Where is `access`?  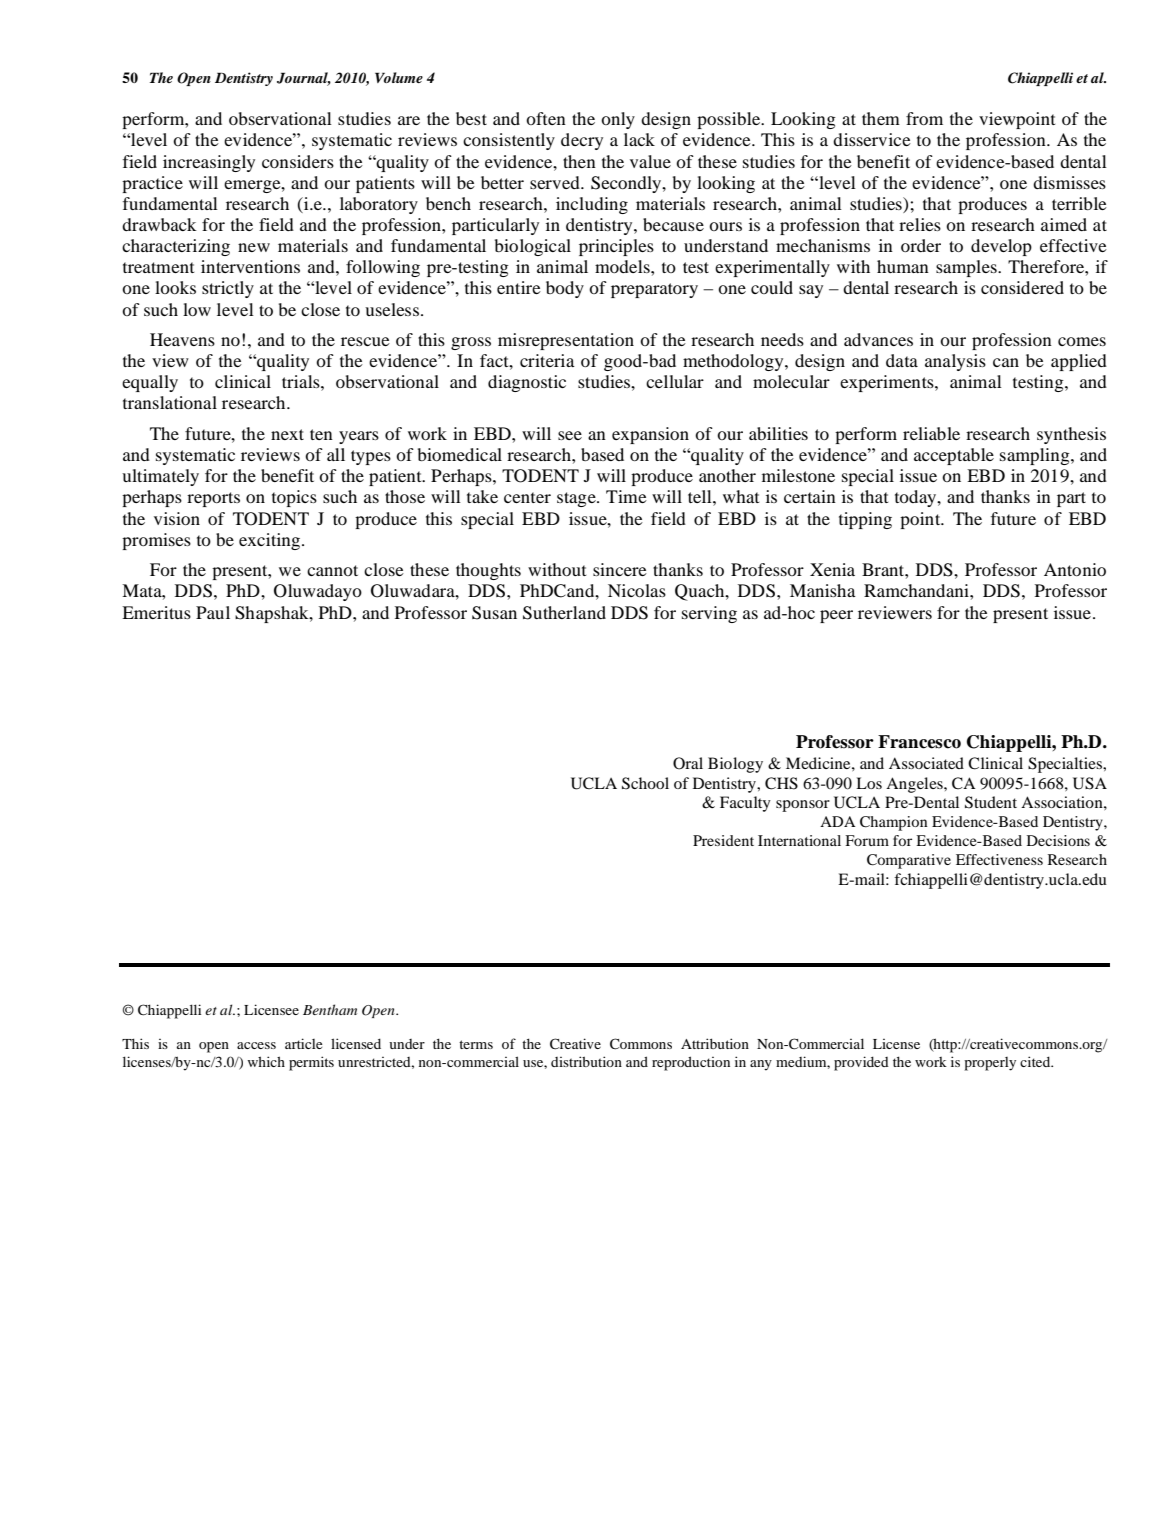
access is located at coordinates (256, 1045).
